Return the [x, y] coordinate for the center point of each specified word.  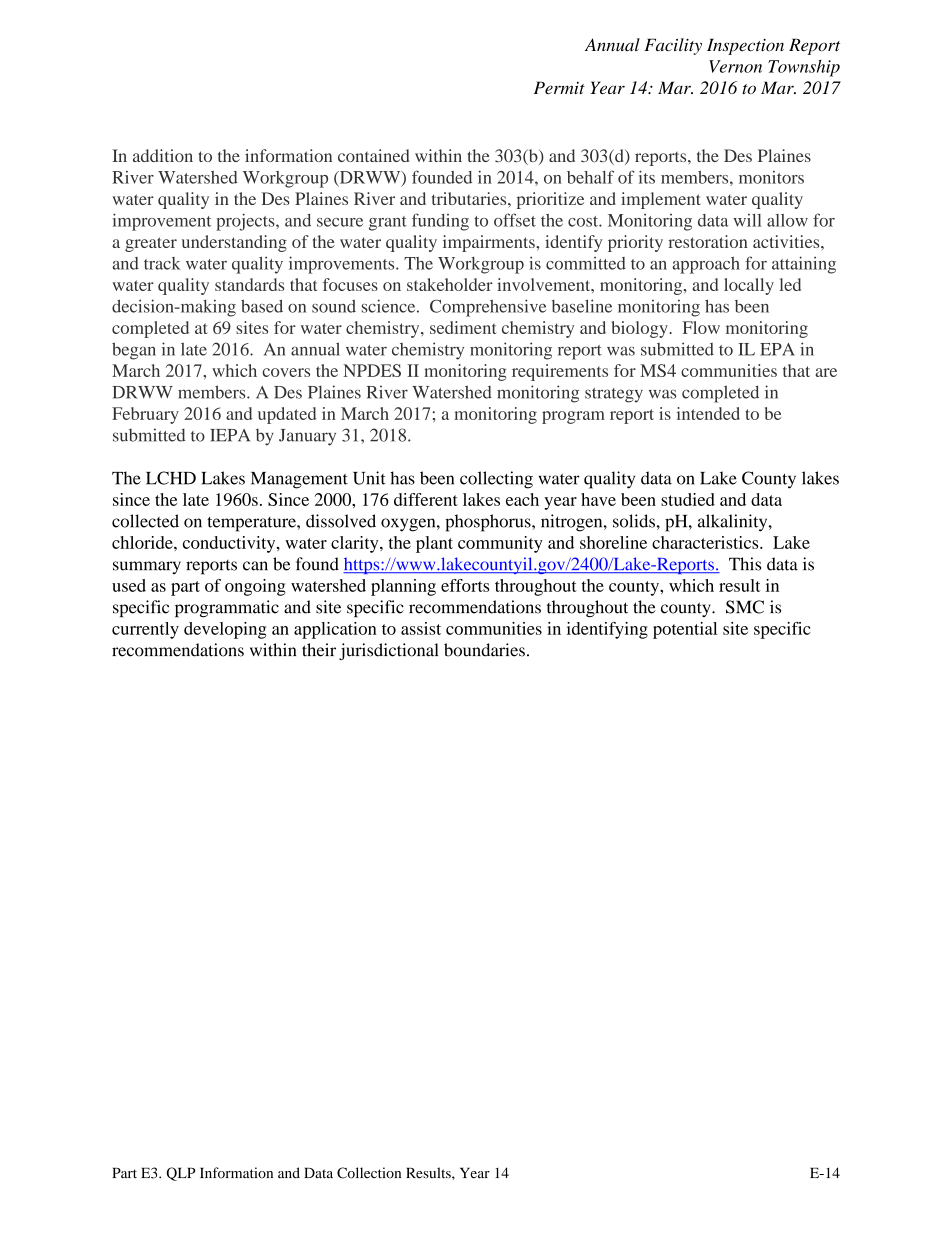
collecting [496, 480]
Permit [559, 87]
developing [225, 630]
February [145, 415]
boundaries [484, 650]
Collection [369, 1173]
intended [708, 413]
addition [163, 155]
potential [685, 630]
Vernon [735, 66]
